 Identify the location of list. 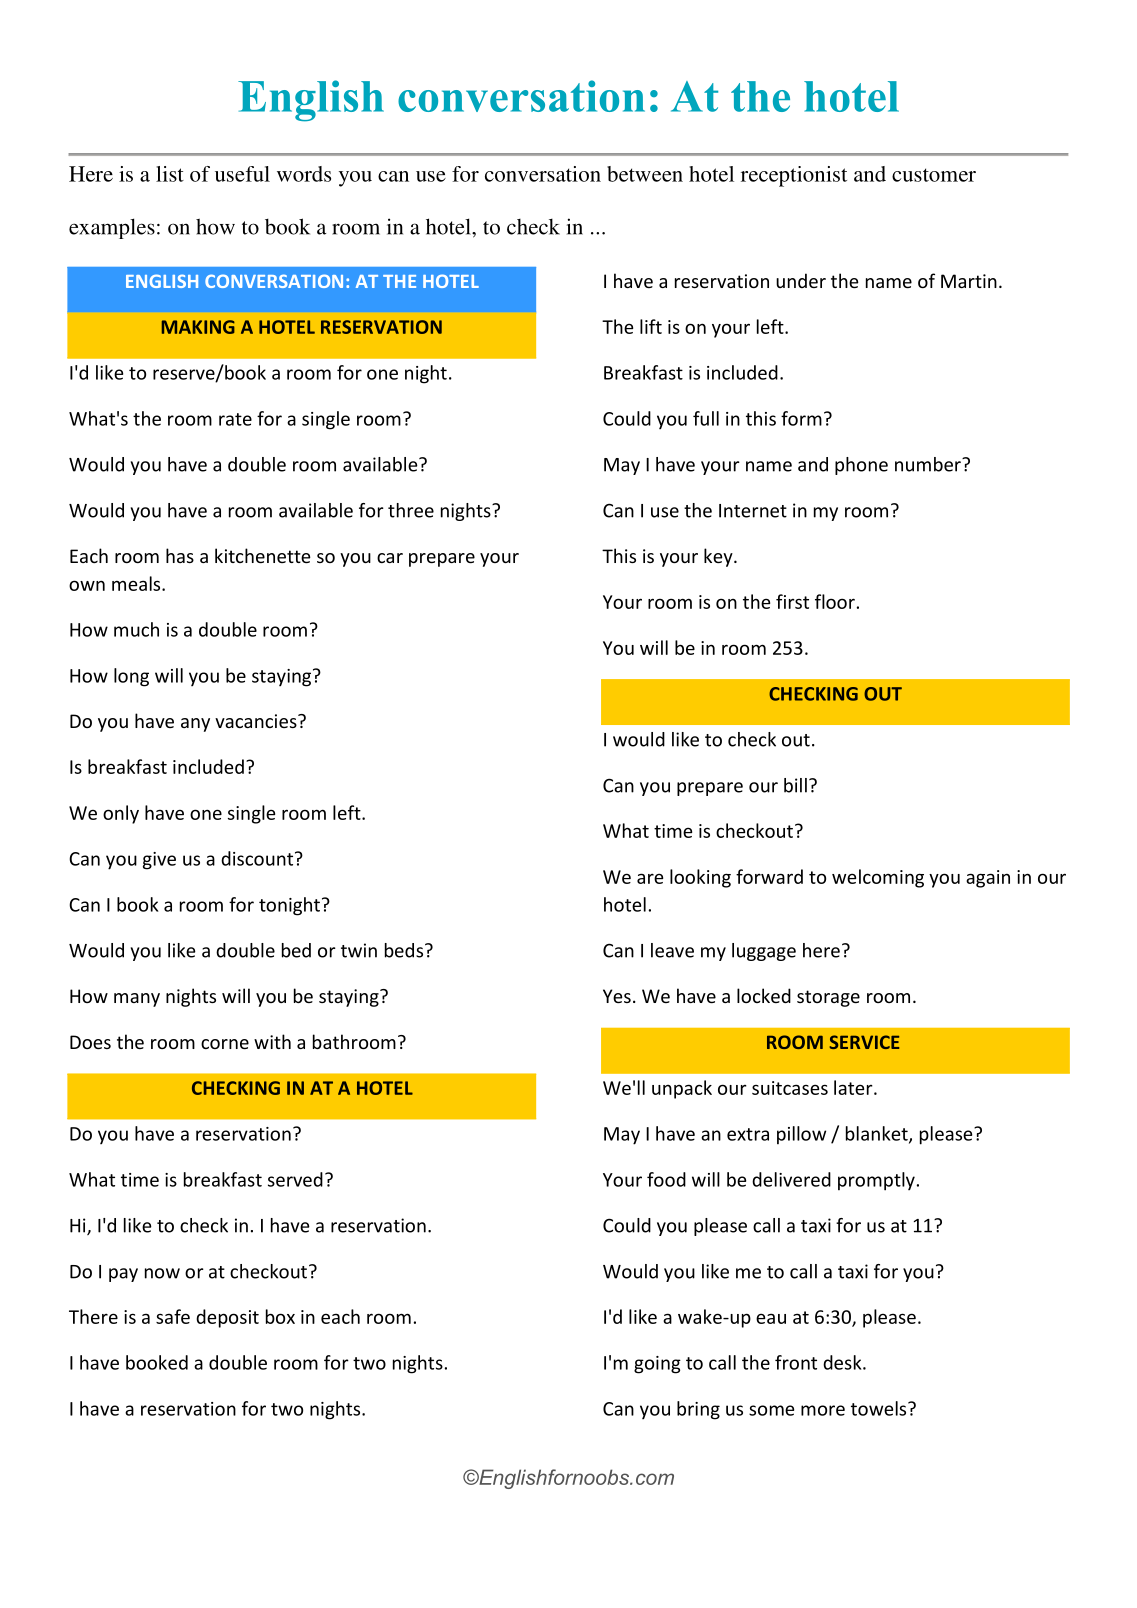
(170, 174).
